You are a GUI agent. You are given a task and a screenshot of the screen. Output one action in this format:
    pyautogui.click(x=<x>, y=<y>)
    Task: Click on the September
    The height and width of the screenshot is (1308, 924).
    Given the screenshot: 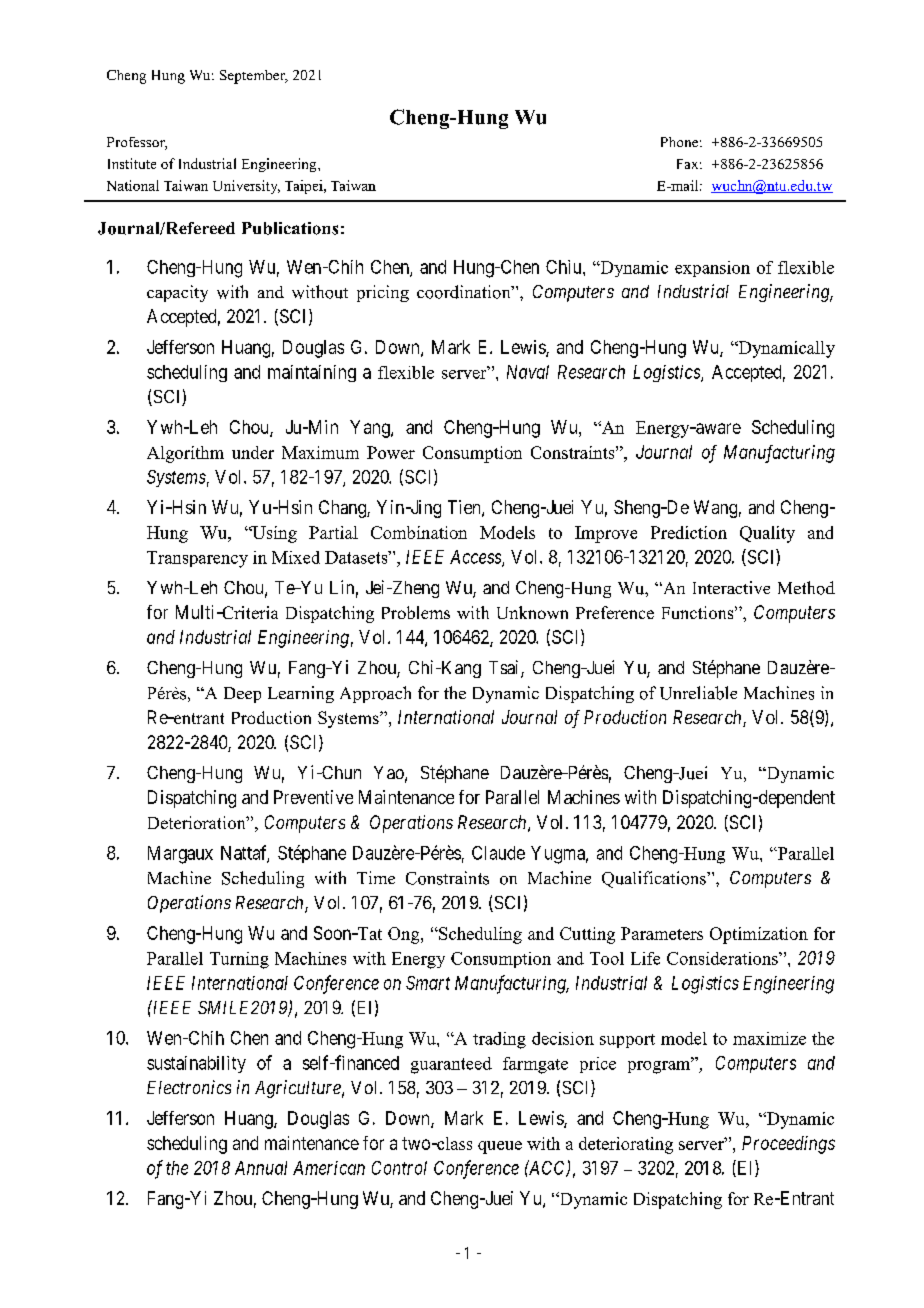 What is the action you would take?
    pyautogui.click(x=253, y=77)
